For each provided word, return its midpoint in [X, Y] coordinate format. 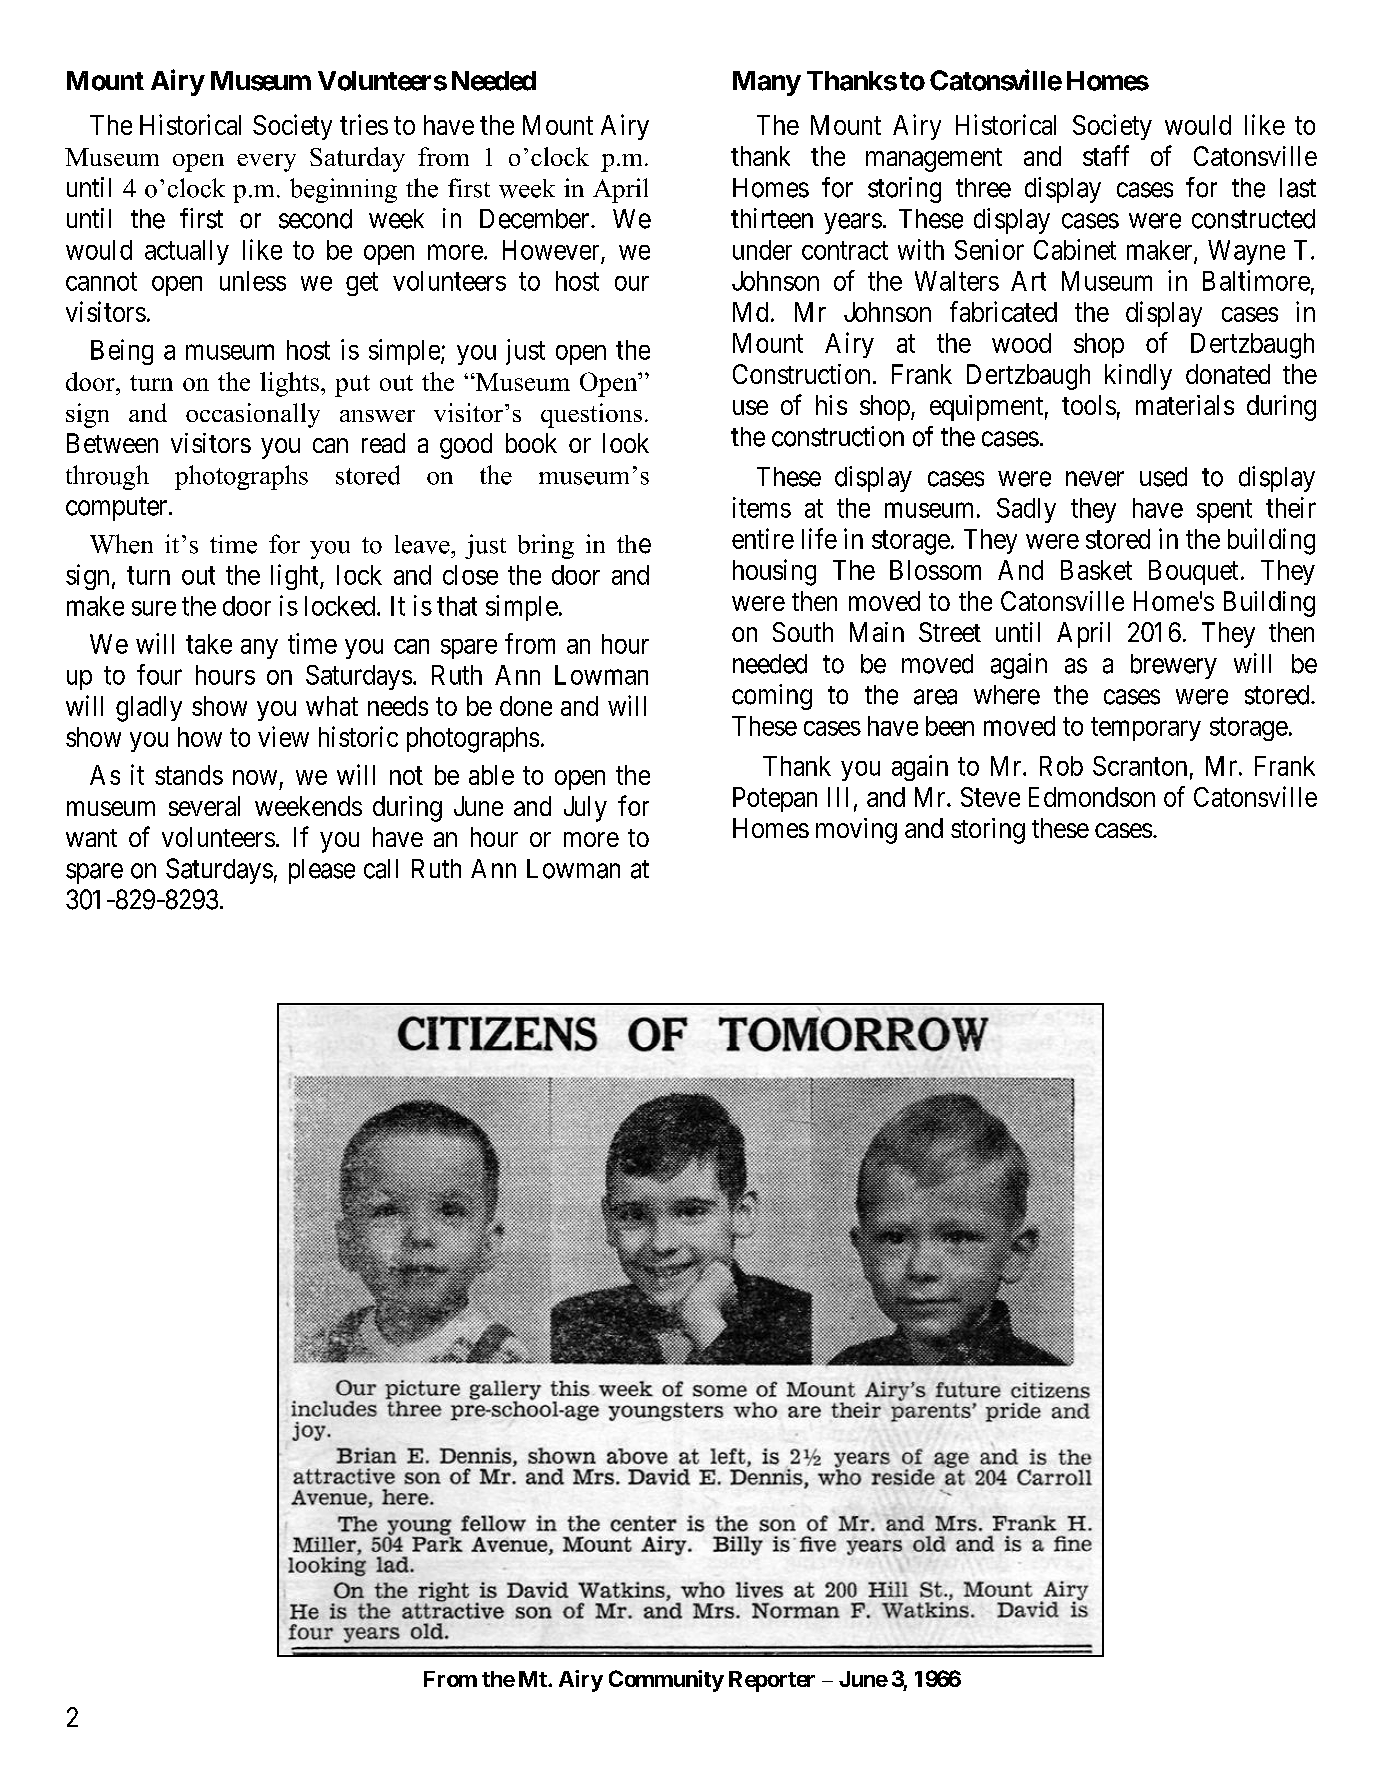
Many [767, 83]
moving [856, 831]
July [585, 809]
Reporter [772, 1681]
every [266, 163]
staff [1106, 155]
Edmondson [1092, 797]
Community [666, 1681]
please [322, 871]
